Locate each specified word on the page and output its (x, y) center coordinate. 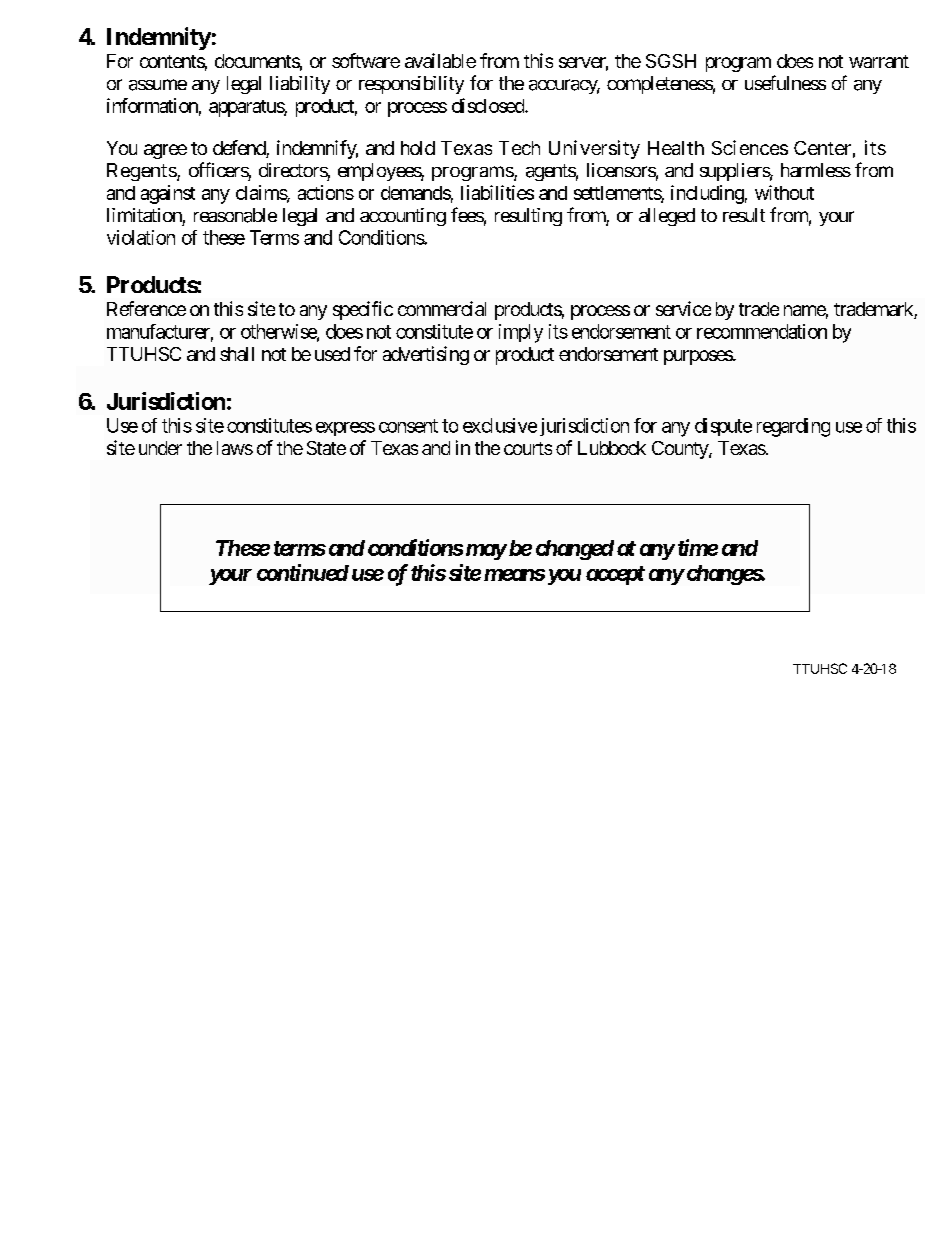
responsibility (411, 85)
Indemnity (159, 38)
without (784, 192)
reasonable (235, 215)
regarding (793, 427)
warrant (879, 61)
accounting (403, 217)
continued (303, 572)
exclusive (500, 425)
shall (237, 354)
